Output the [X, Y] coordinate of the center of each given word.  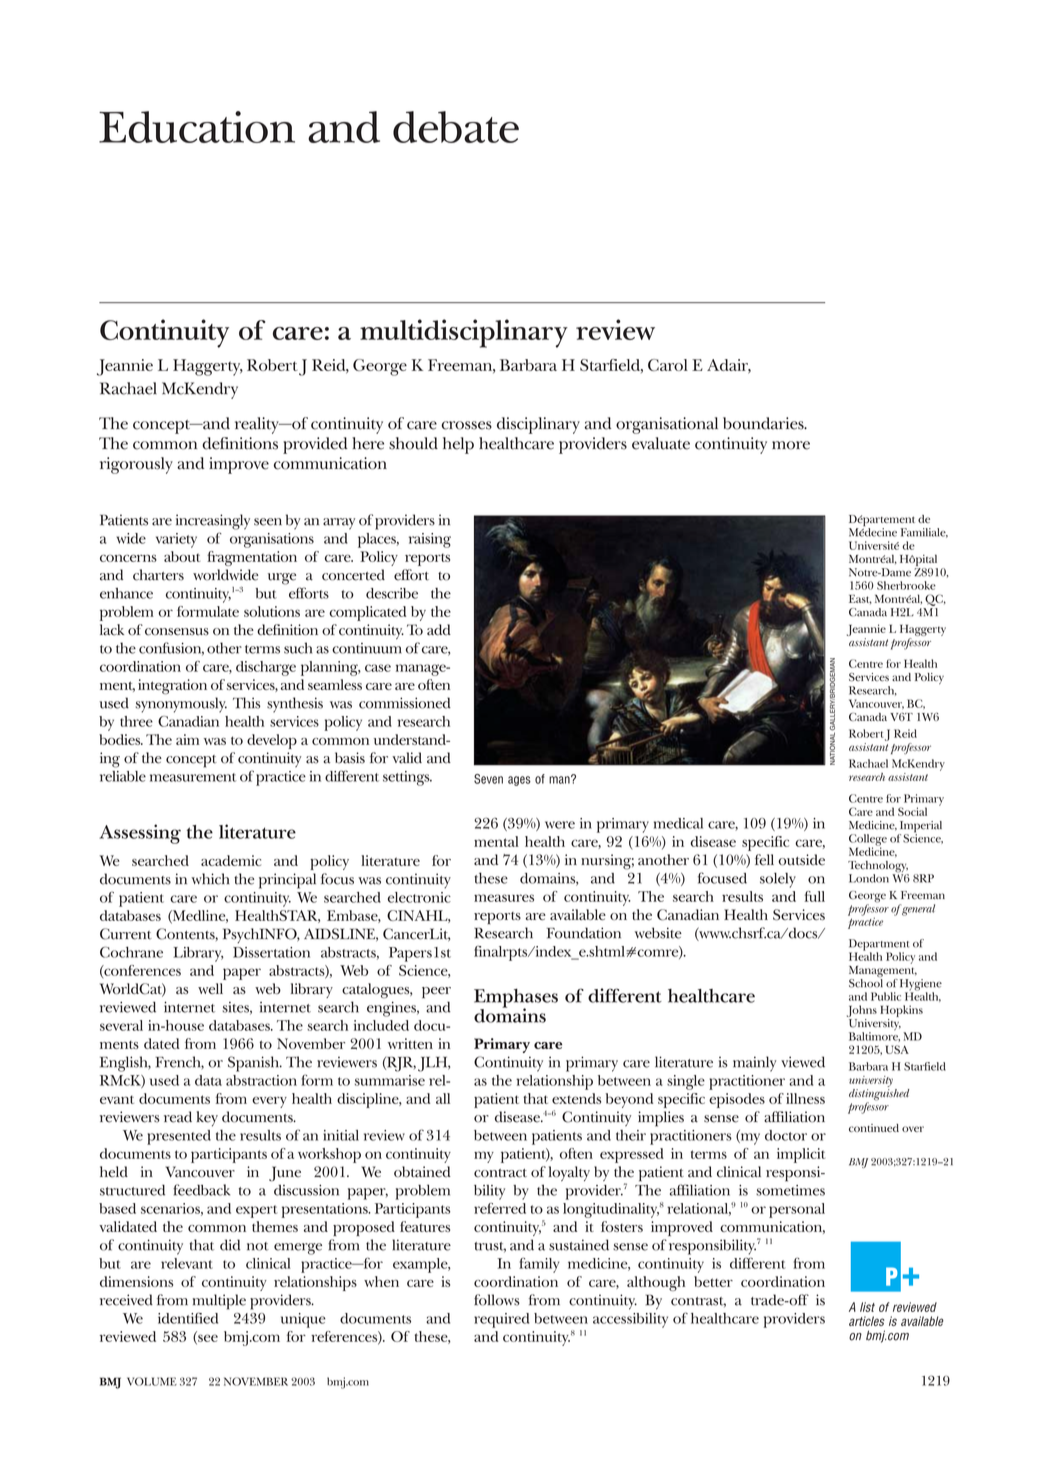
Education [197, 127]
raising [430, 540]
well [210, 988]
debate [456, 127]
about [182, 556]
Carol [668, 365]
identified [188, 1318]
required [501, 1320]
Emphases [516, 999]
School [866, 982]
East [860, 599]
